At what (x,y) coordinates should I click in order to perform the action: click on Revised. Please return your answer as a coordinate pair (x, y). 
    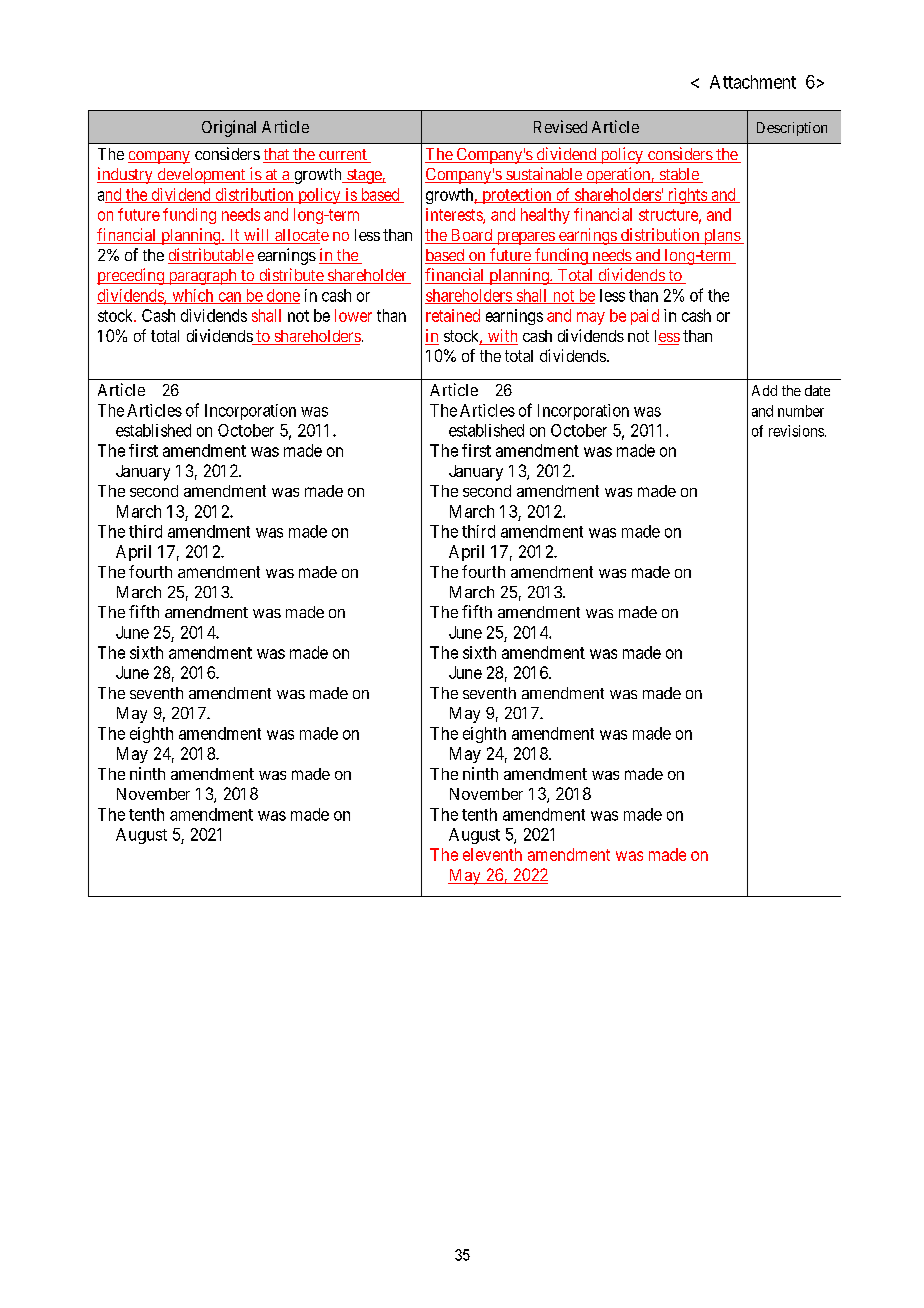
    Looking at the image, I should click on (560, 126).
